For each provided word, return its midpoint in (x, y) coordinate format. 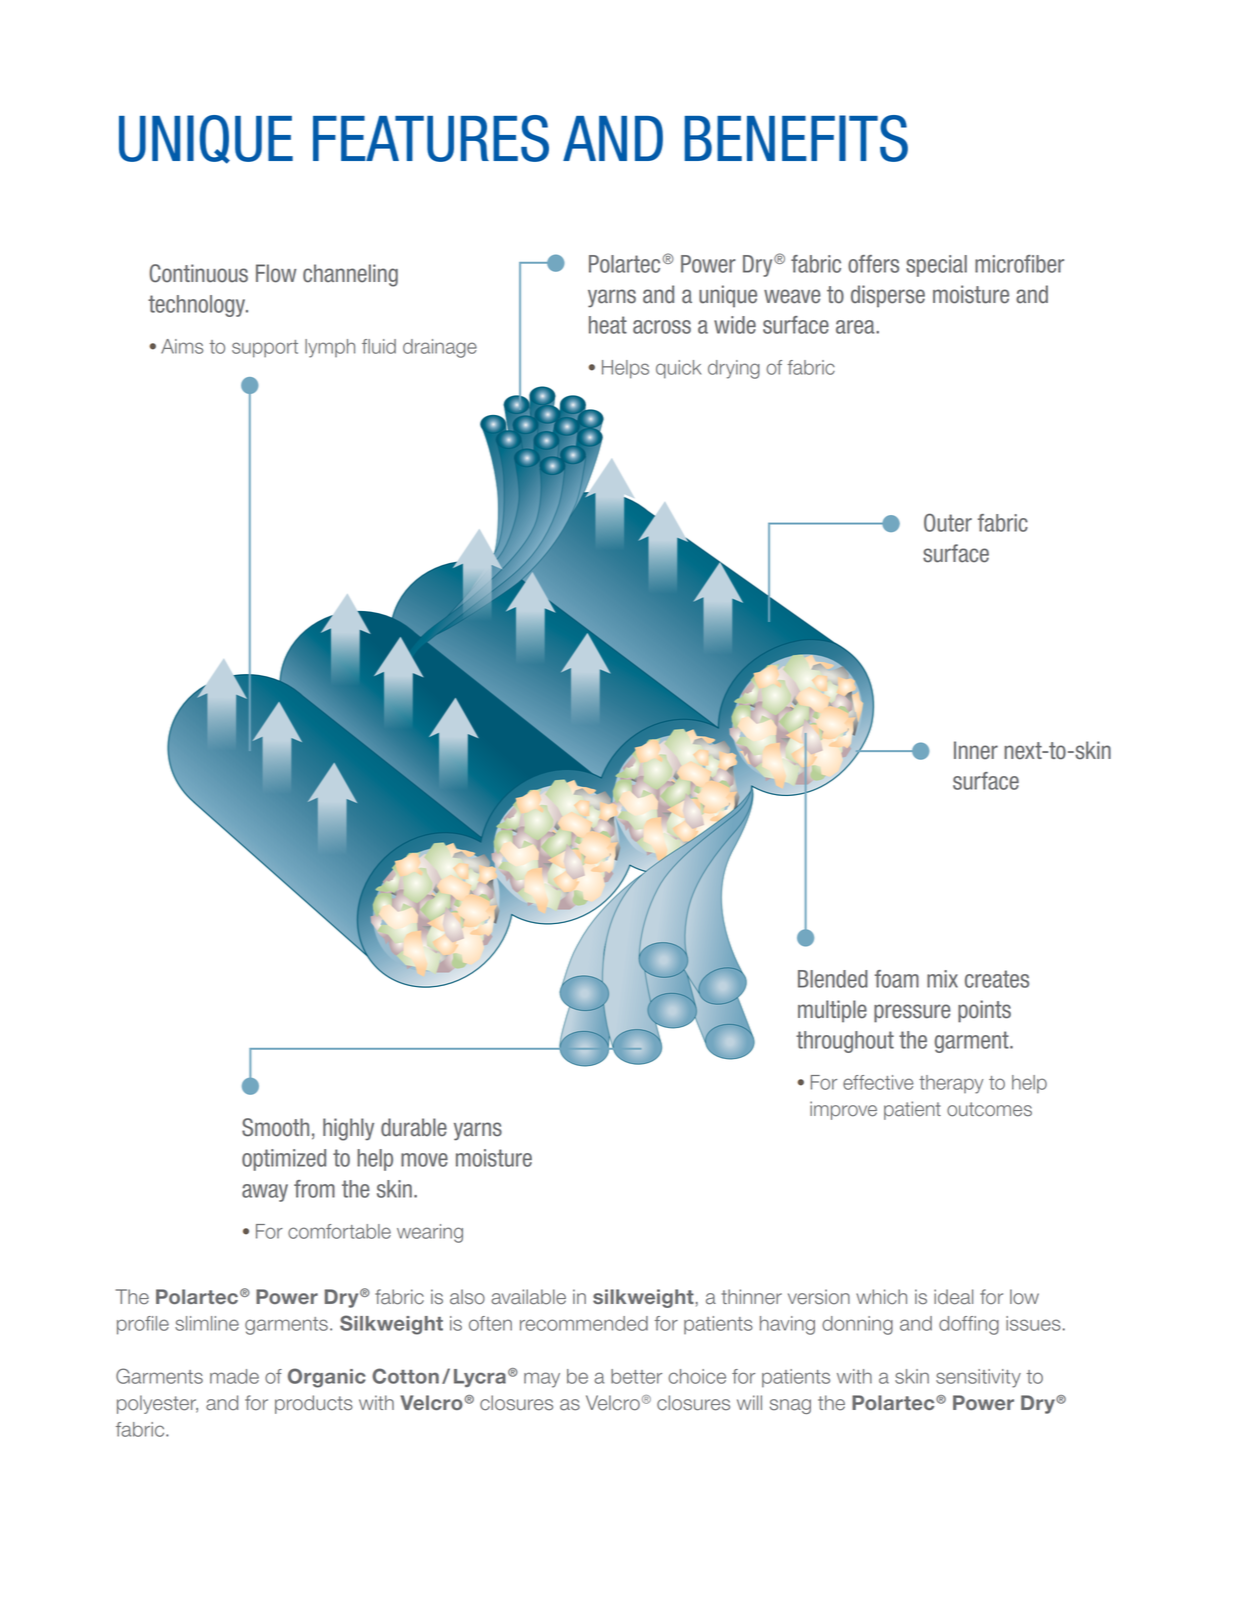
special (936, 266)
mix (942, 979)
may (542, 1380)
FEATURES (431, 138)
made (234, 1376)
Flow (276, 273)
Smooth (275, 1127)
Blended (833, 979)
